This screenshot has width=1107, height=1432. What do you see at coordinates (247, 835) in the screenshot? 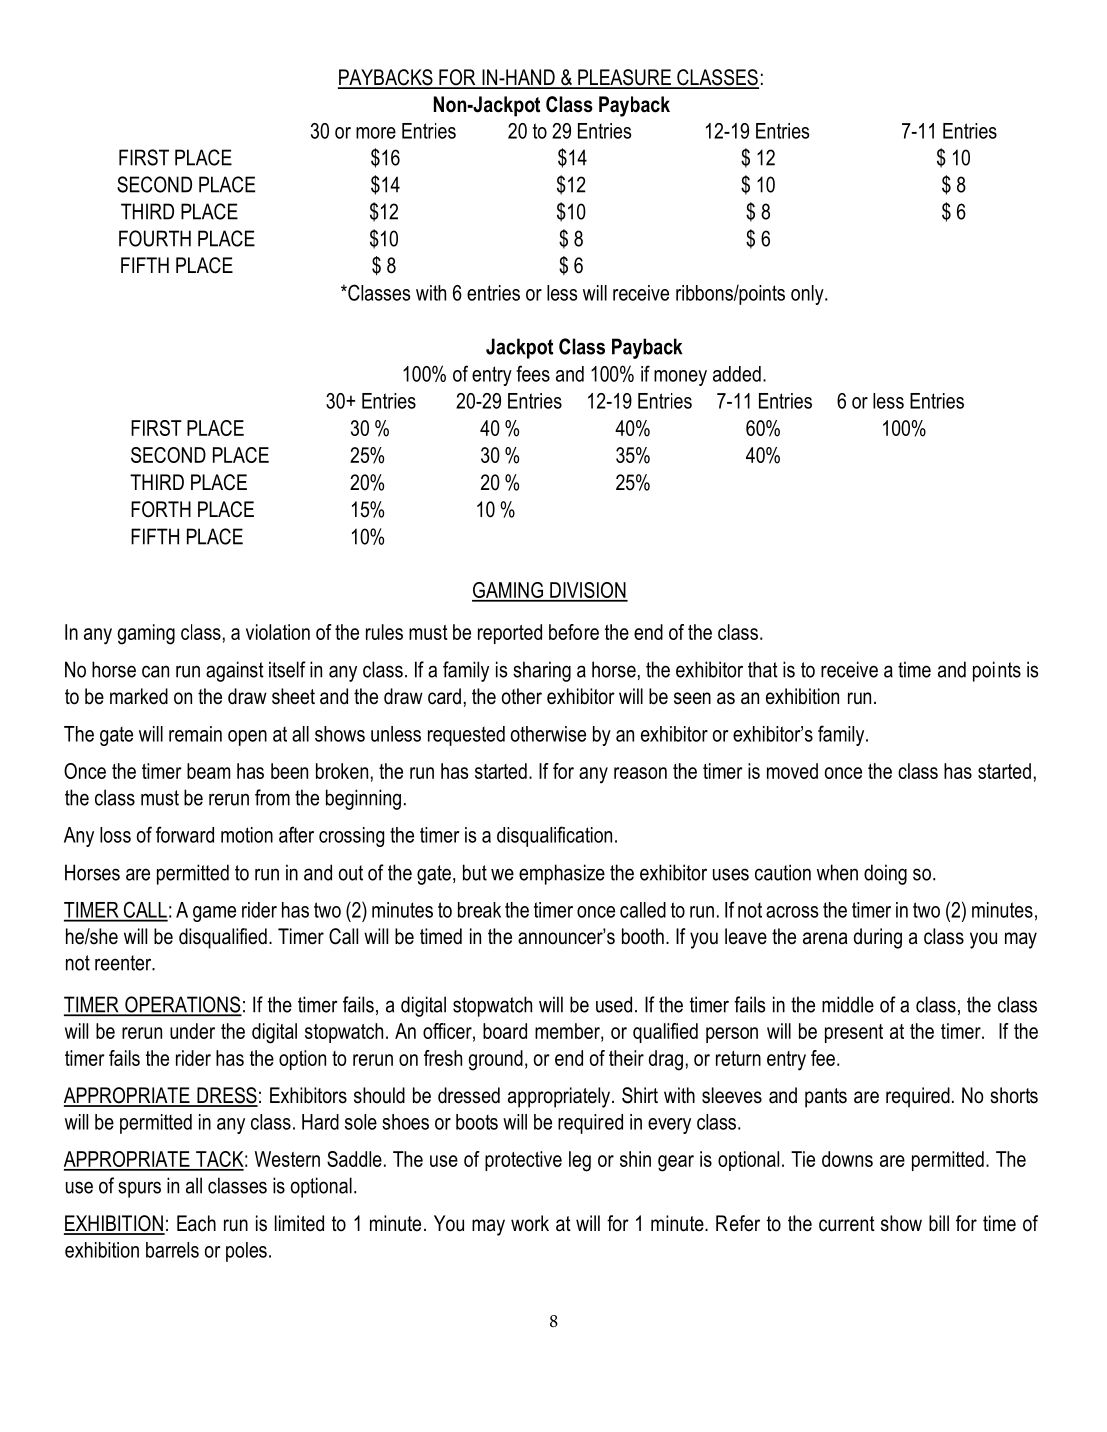
I see `motion` at bounding box center [247, 835].
